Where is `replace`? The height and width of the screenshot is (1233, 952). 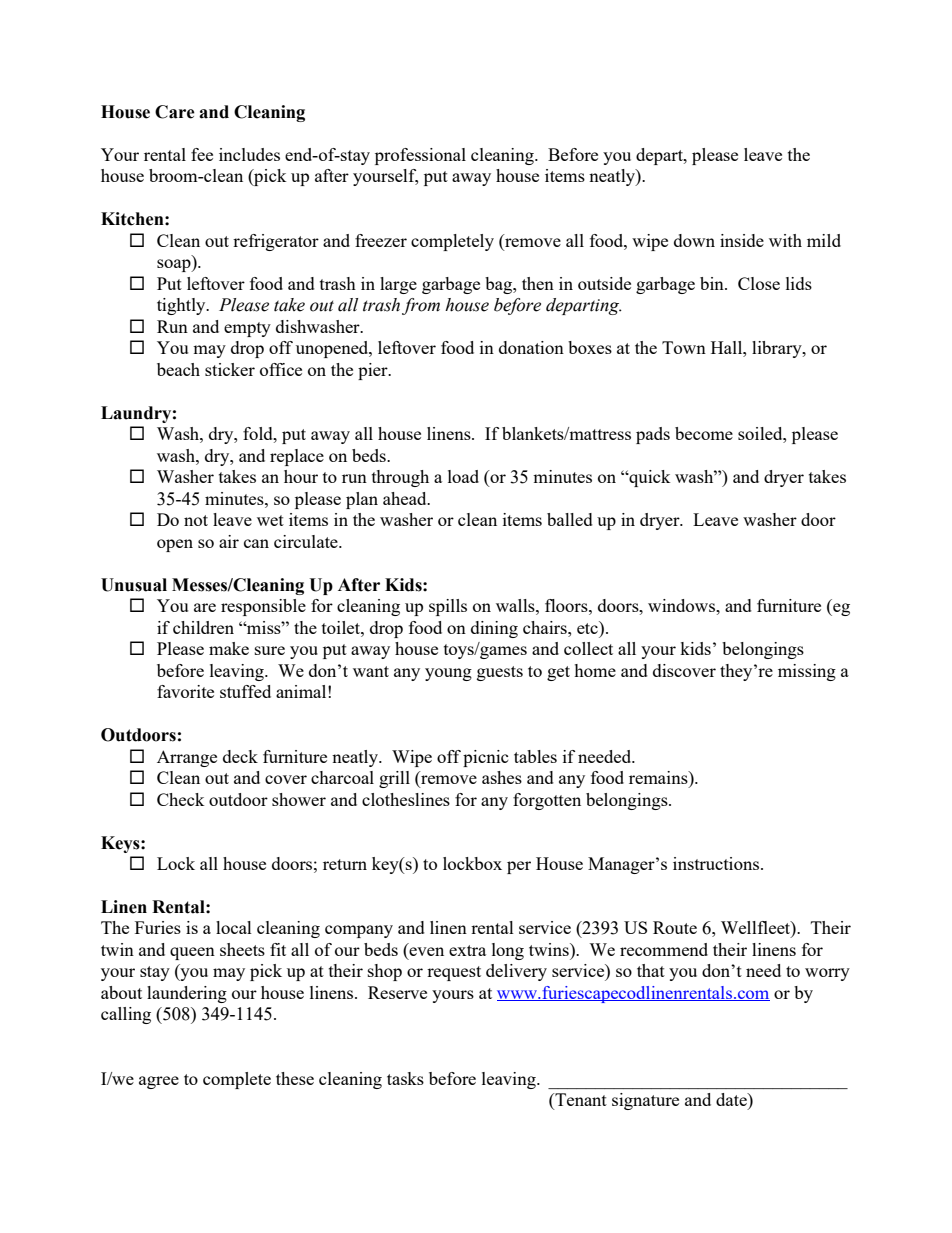
replace is located at coordinates (297, 457).
